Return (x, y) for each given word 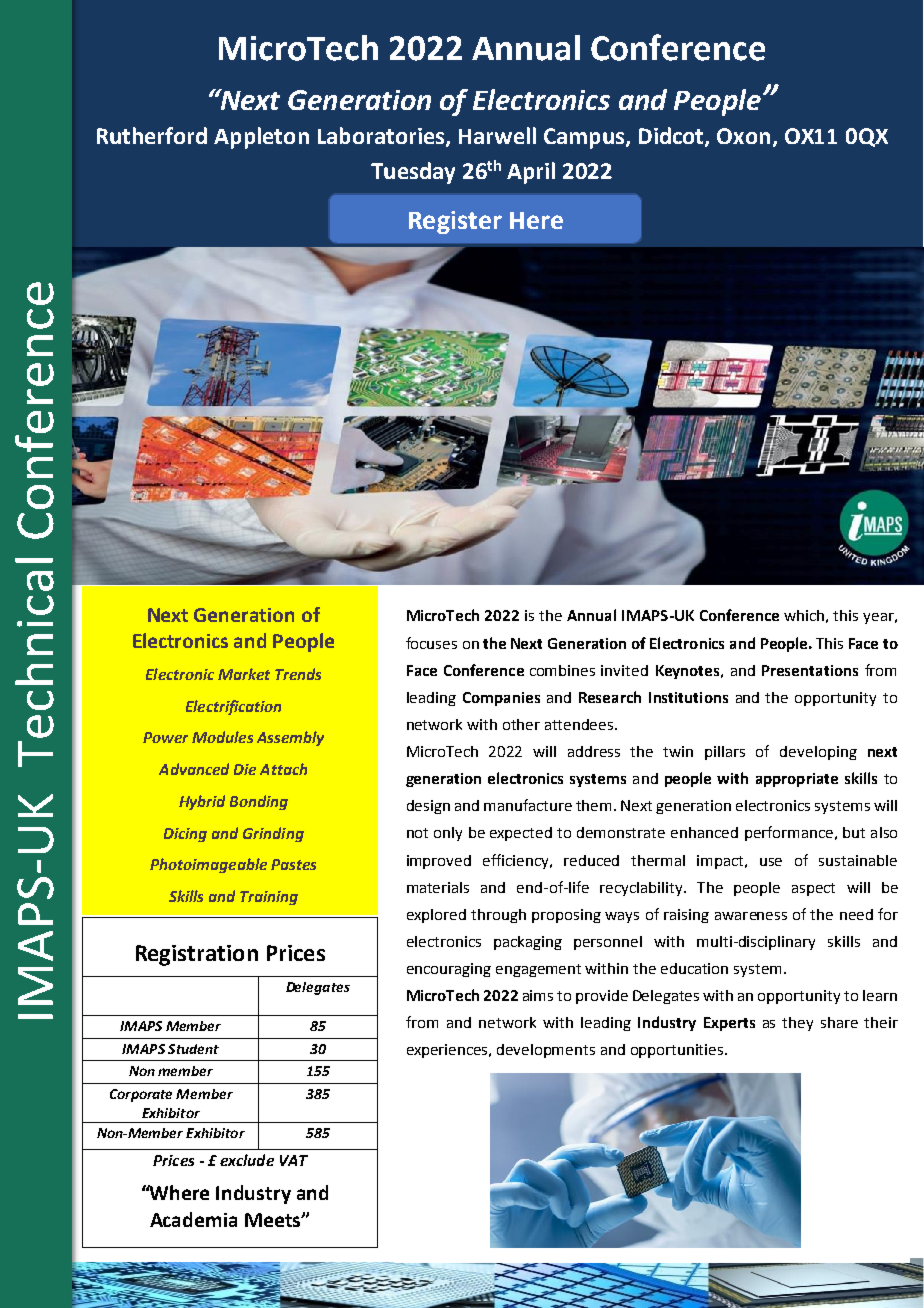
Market (244, 674)
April (531, 173)
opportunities (678, 1051)
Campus (585, 138)
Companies (501, 699)
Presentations (810, 670)
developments (546, 1051)
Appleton (261, 138)
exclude (247, 1160)
